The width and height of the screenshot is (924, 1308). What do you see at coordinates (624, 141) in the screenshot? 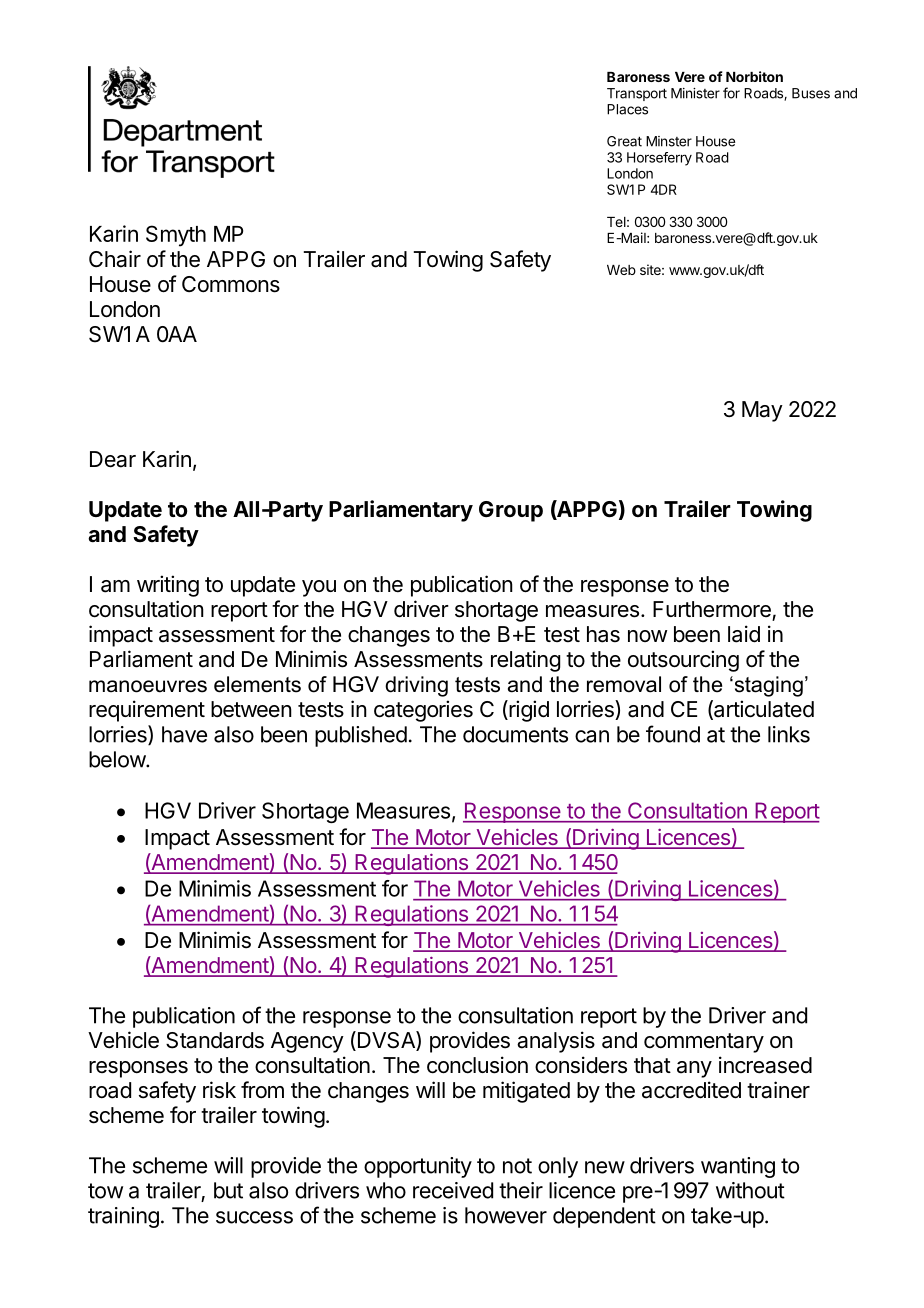
I see `Great` at bounding box center [624, 141].
